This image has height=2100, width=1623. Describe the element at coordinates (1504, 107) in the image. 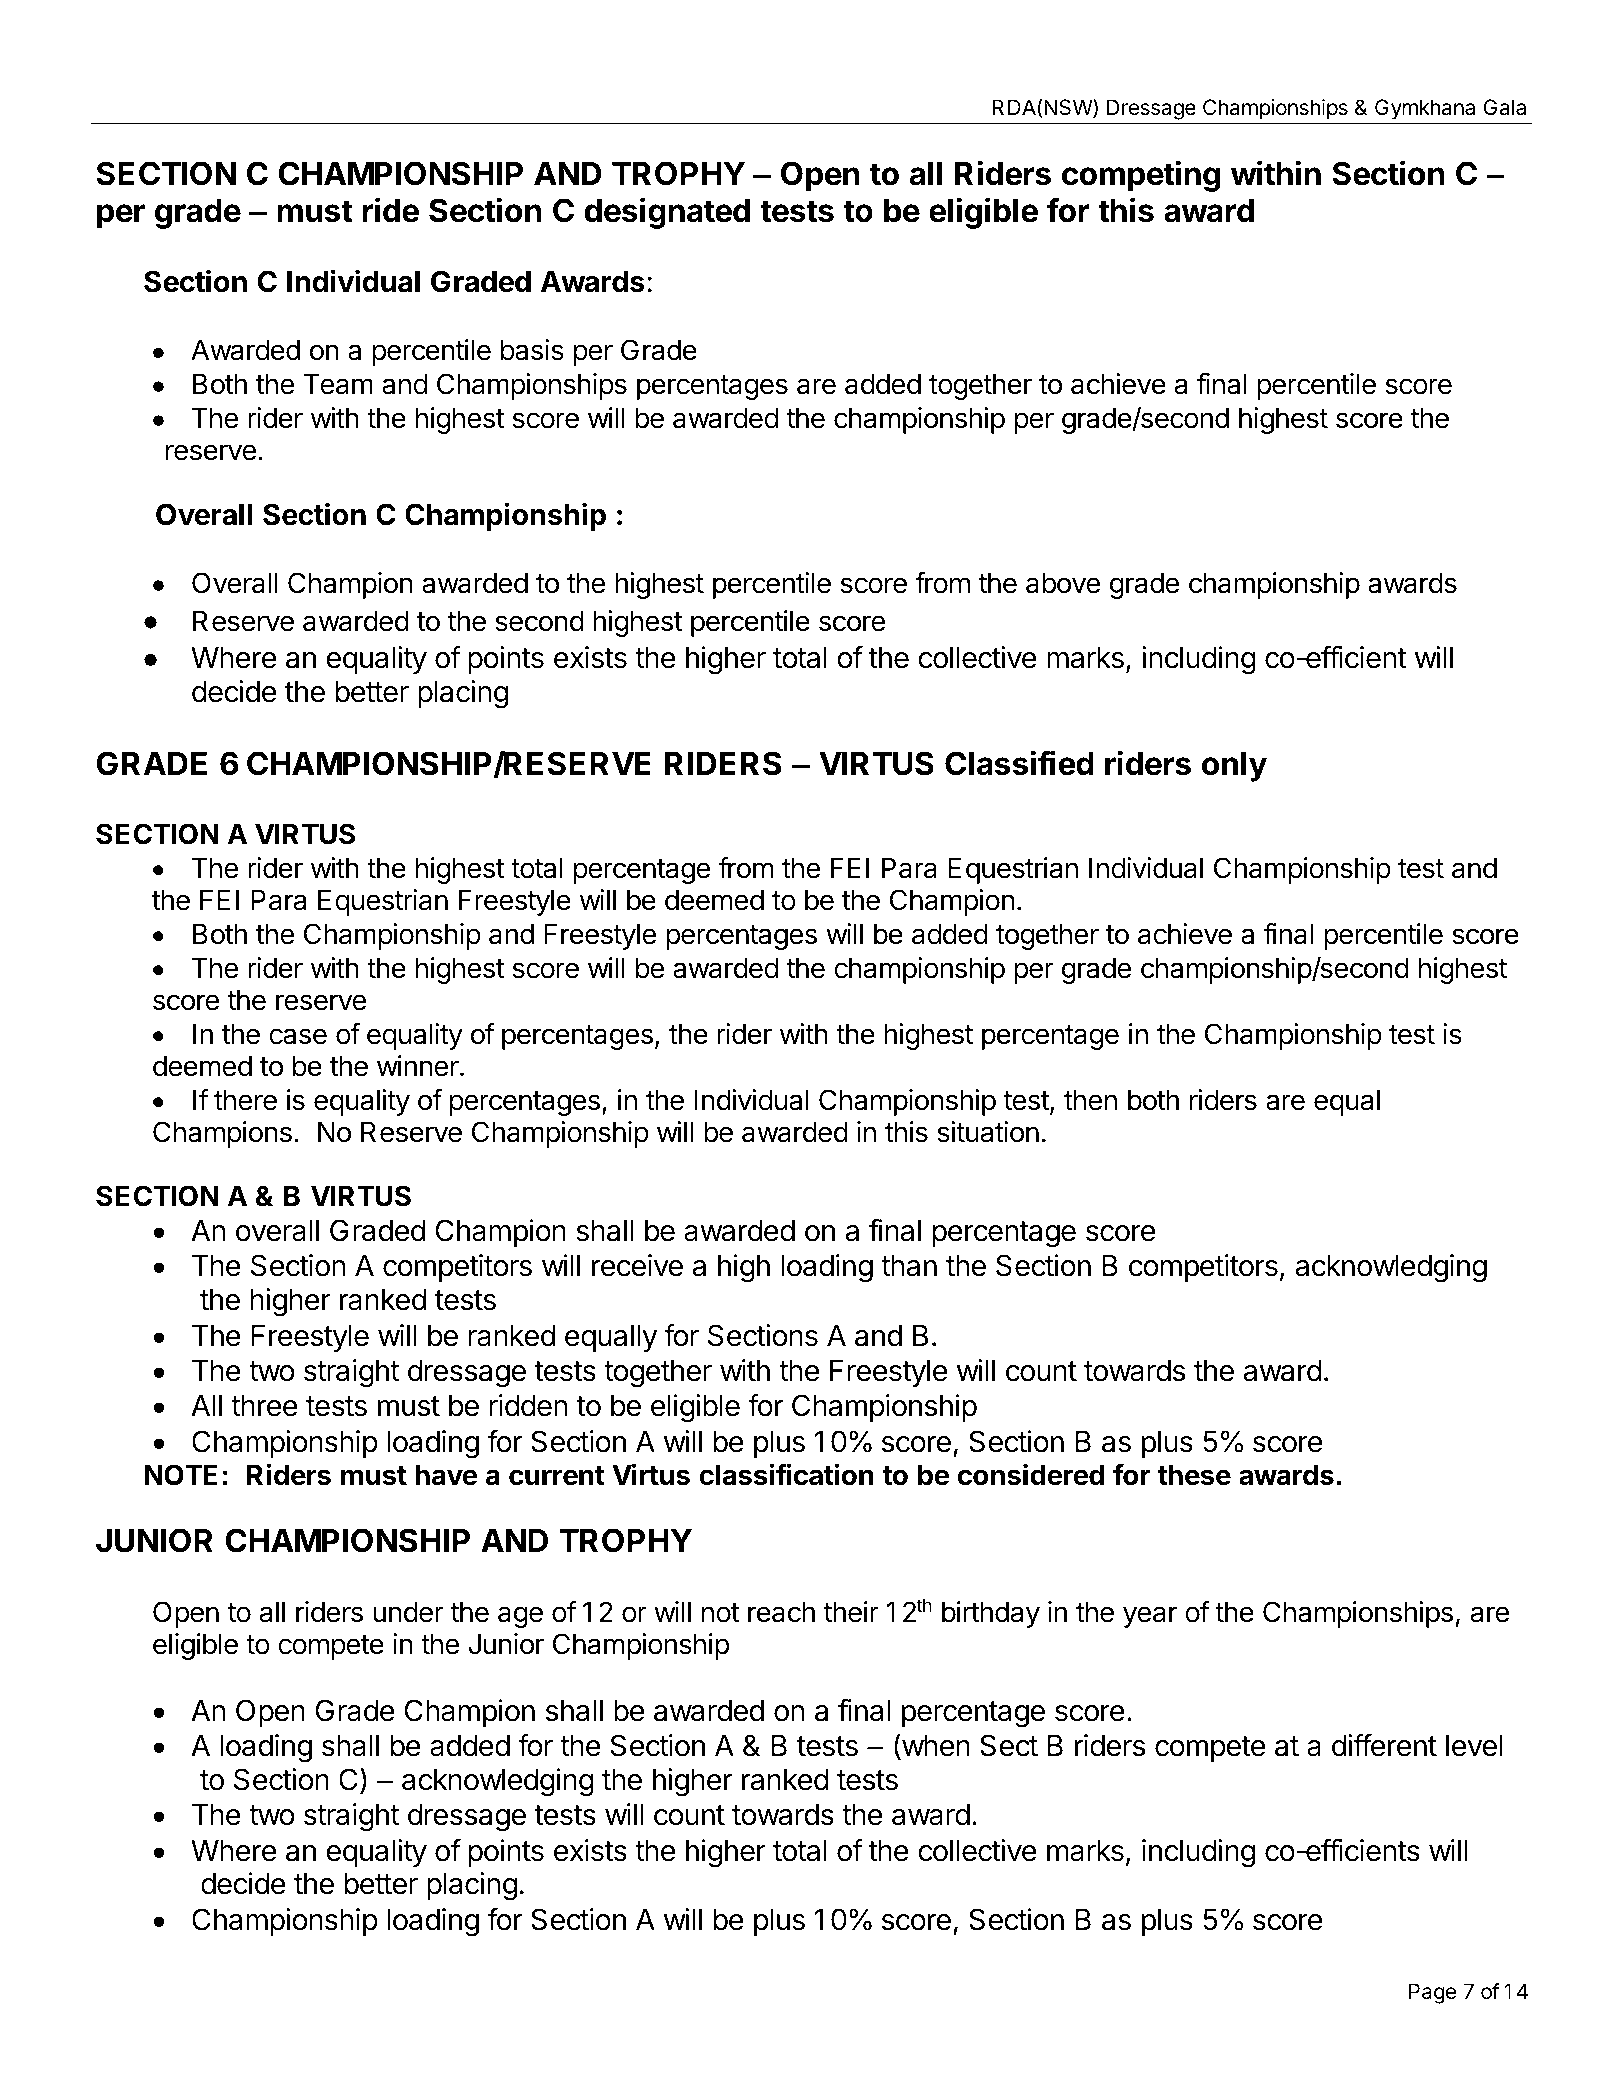

I see `Gala` at that location.
